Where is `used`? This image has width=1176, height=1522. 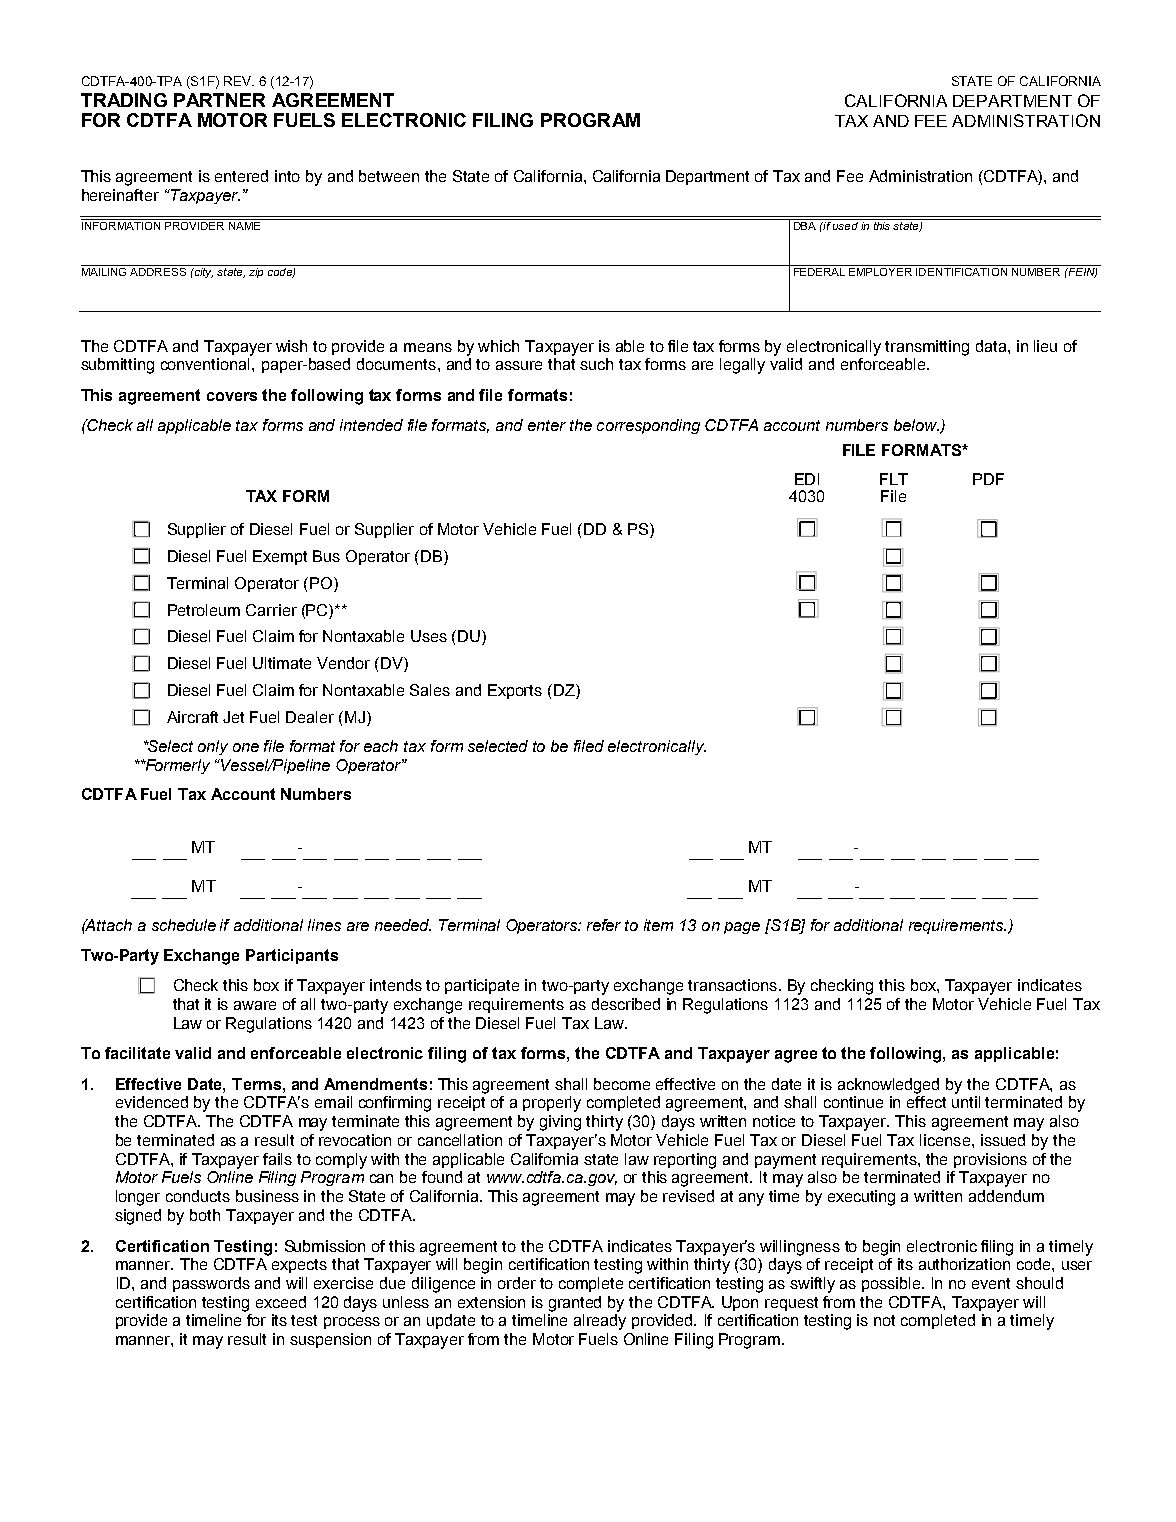
used is located at coordinates (845, 226).
